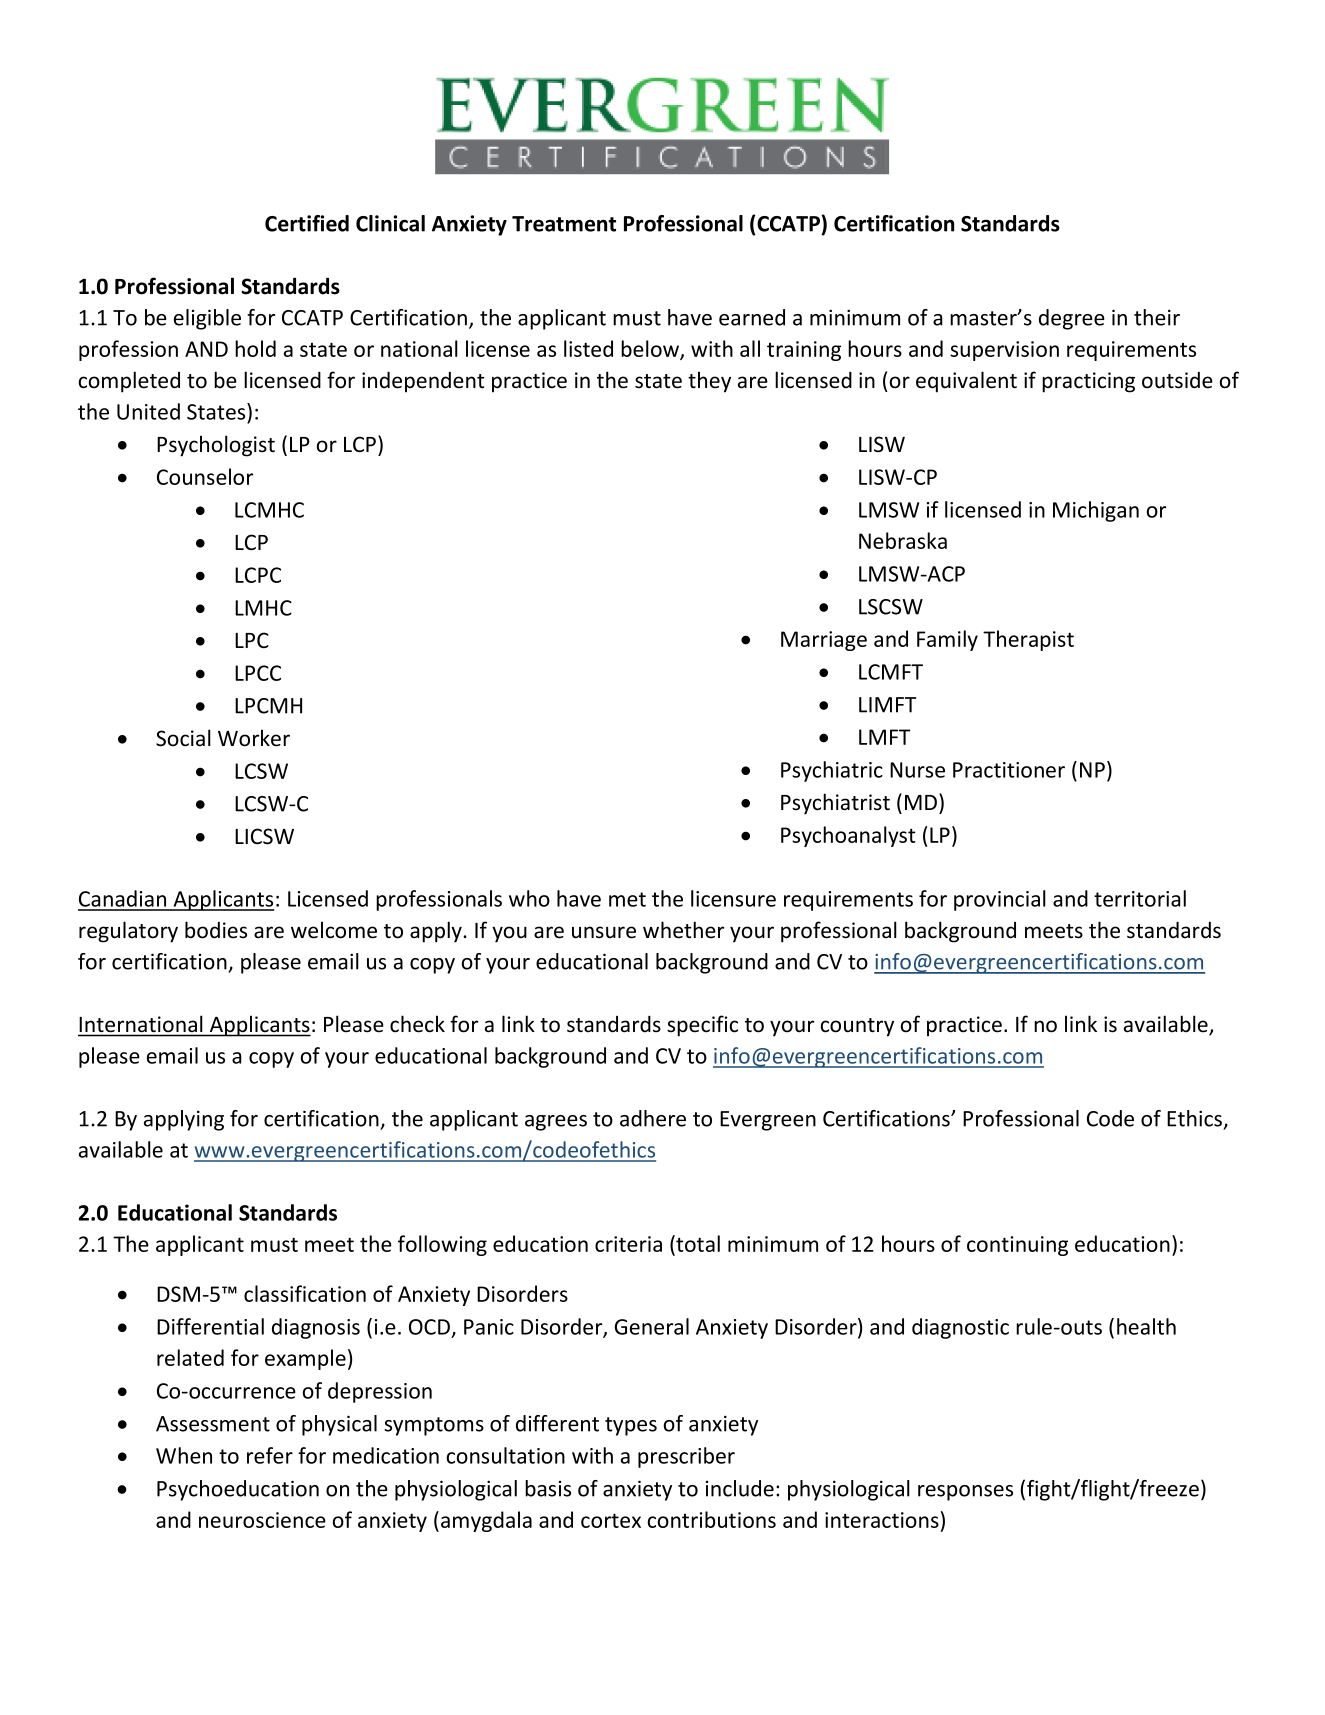 This page has width=1325, height=1715. What do you see at coordinates (1000, 900) in the page?
I see `provincial` at bounding box center [1000, 900].
